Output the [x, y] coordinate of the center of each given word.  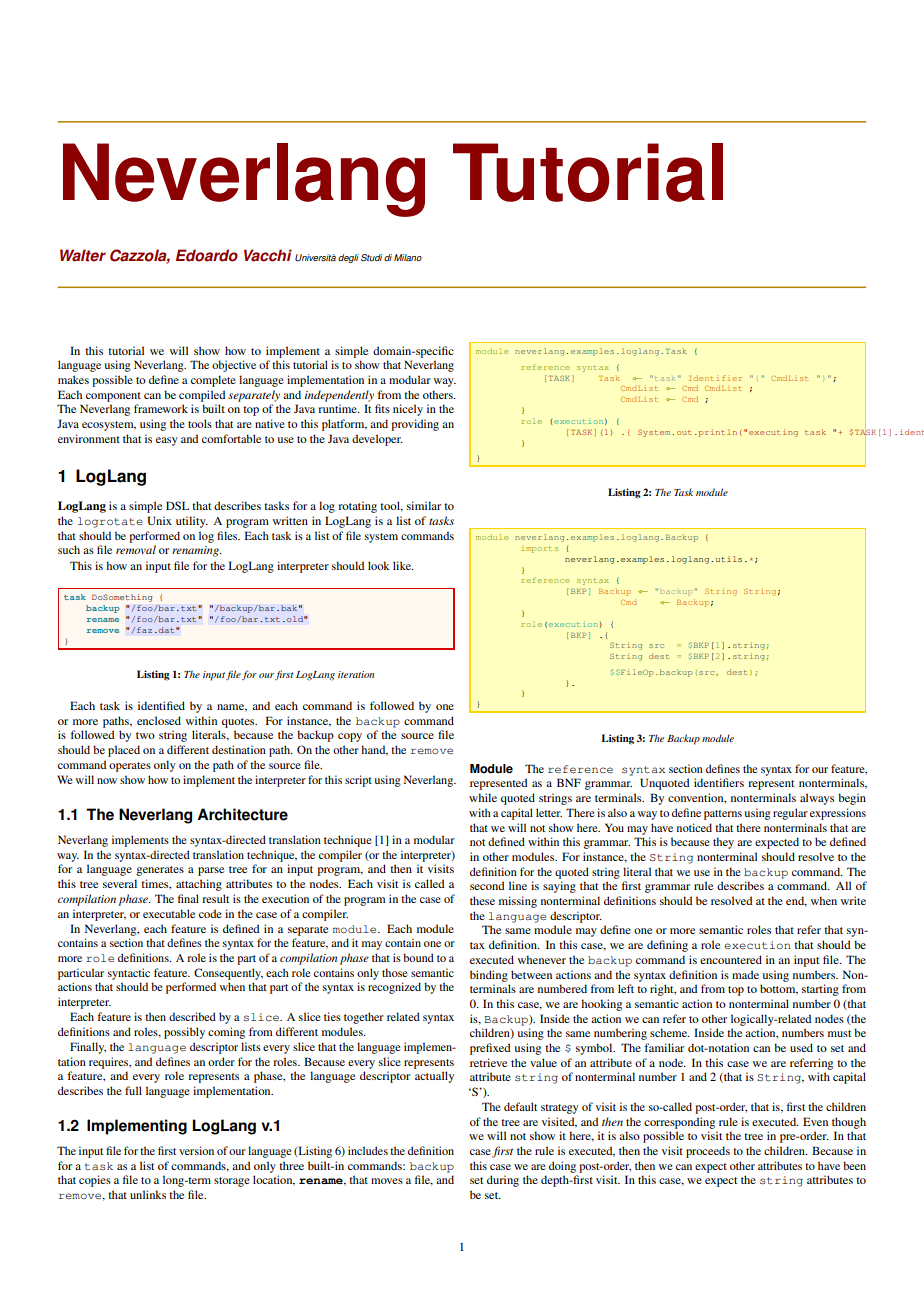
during [503, 1181]
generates [160, 871]
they [723, 843]
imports [540, 549]
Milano [408, 257]
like [403, 565]
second [487, 885]
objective [234, 366]
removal [136, 549]
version [196, 1150]
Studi [371, 258]
